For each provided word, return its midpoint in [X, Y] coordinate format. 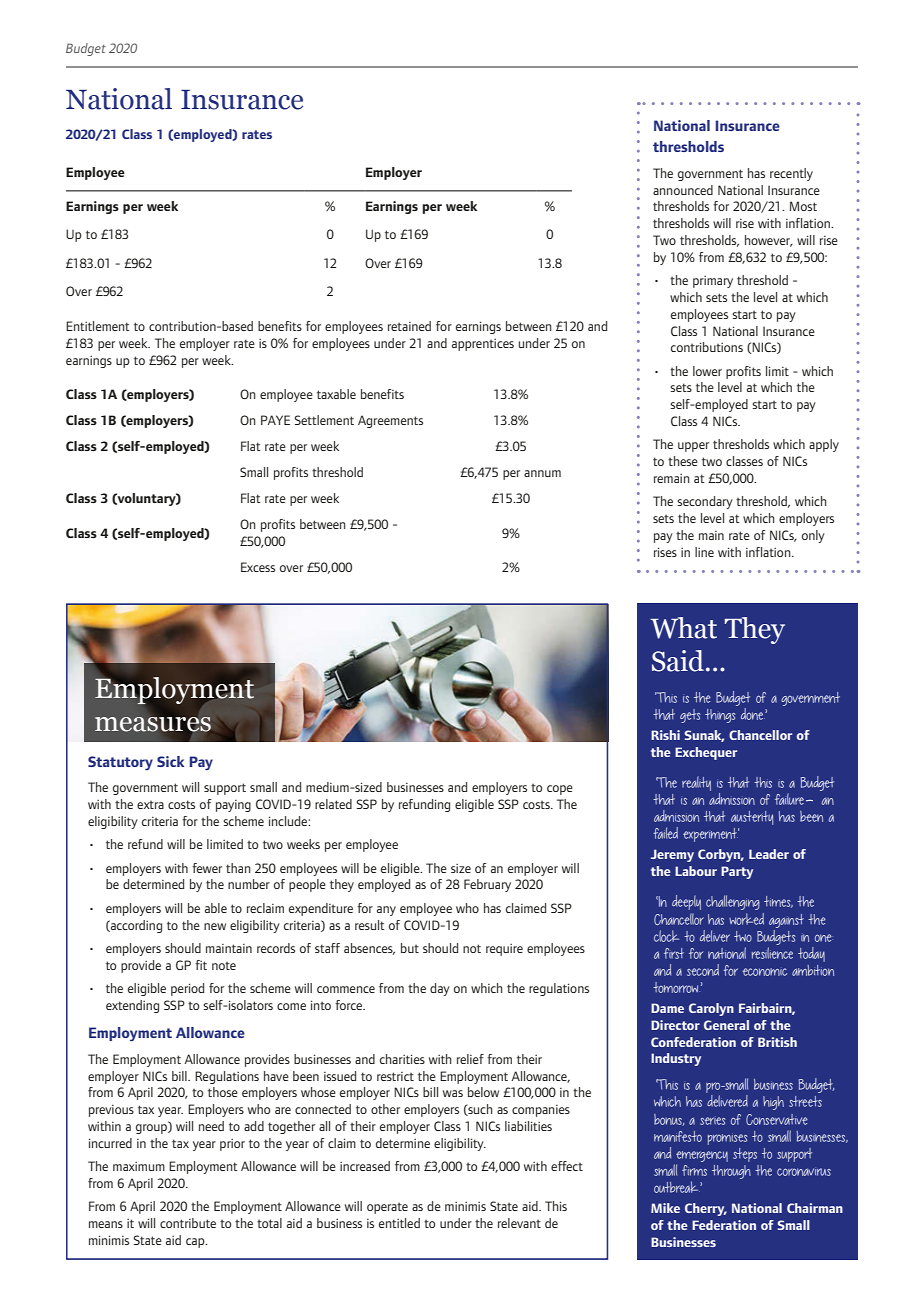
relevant [519, 1223]
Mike [665, 1208]
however [768, 241]
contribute [188, 1223]
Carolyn [711, 1009]
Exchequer [706, 753]
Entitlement [98, 326]
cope [560, 790]
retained [409, 326]
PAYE [275, 420]
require [504, 950]
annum [542, 473]
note [224, 965]
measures [154, 724]
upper [693, 447]
